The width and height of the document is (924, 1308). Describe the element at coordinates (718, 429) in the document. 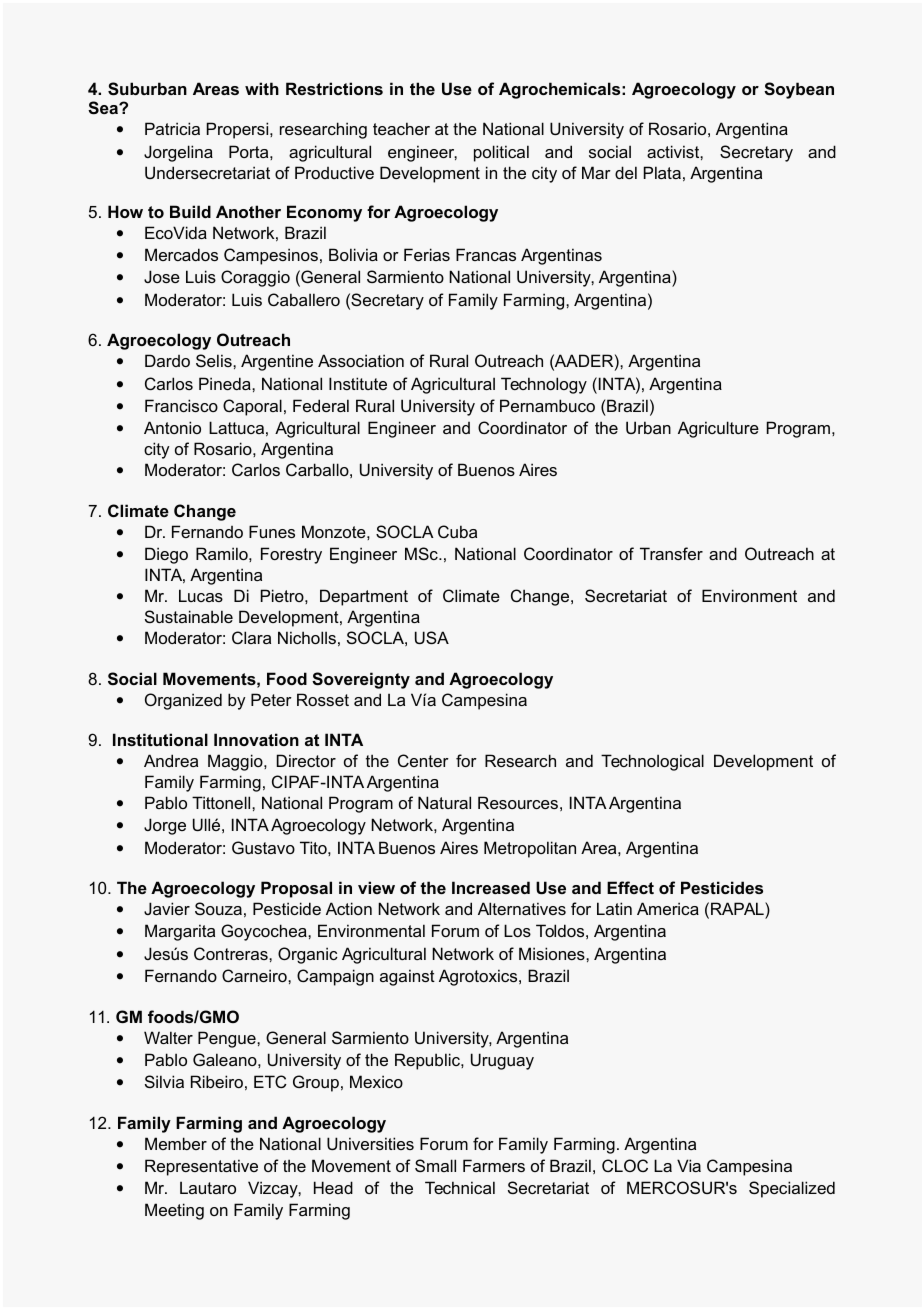

I see `Agriculture` at that location.
